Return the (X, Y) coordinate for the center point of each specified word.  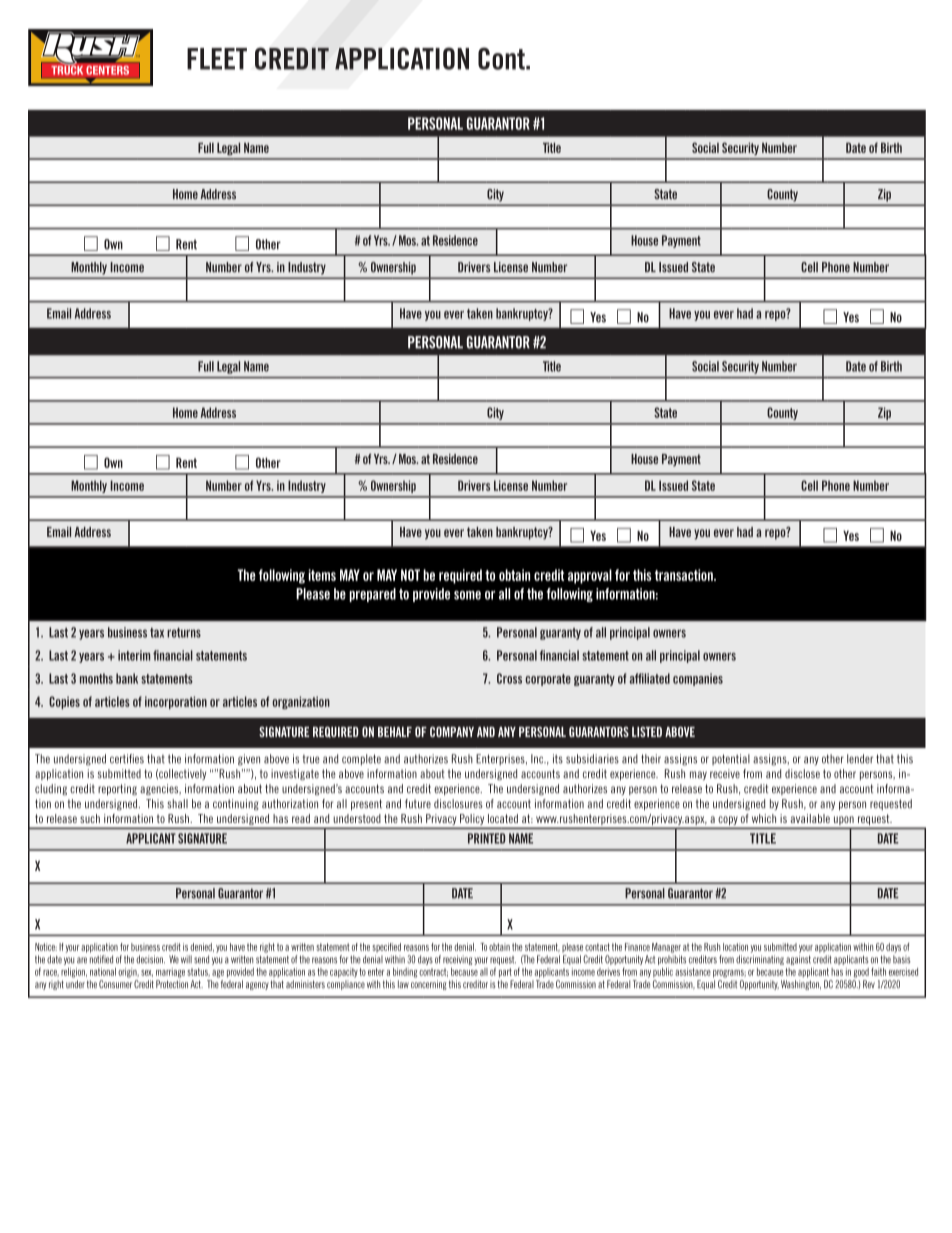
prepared (372, 595)
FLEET (217, 59)
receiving (457, 960)
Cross (509, 678)
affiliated (650, 678)
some (467, 595)
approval (590, 576)
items (322, 575)
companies (698, 679)
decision (150, 959)
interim (134, 655)
